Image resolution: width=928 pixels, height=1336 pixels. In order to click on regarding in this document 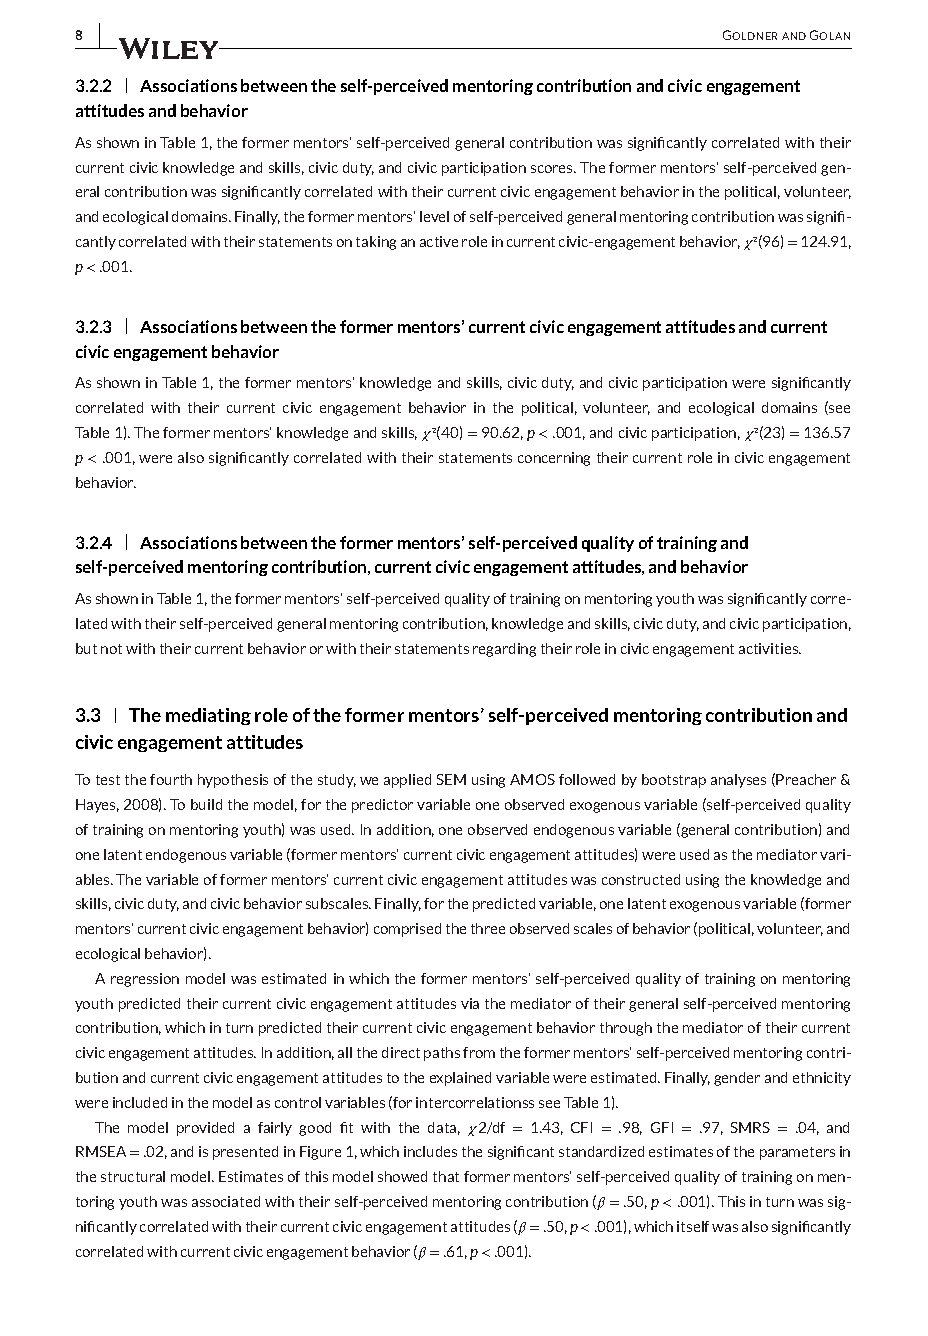, I will do `click(504, 650)`.
